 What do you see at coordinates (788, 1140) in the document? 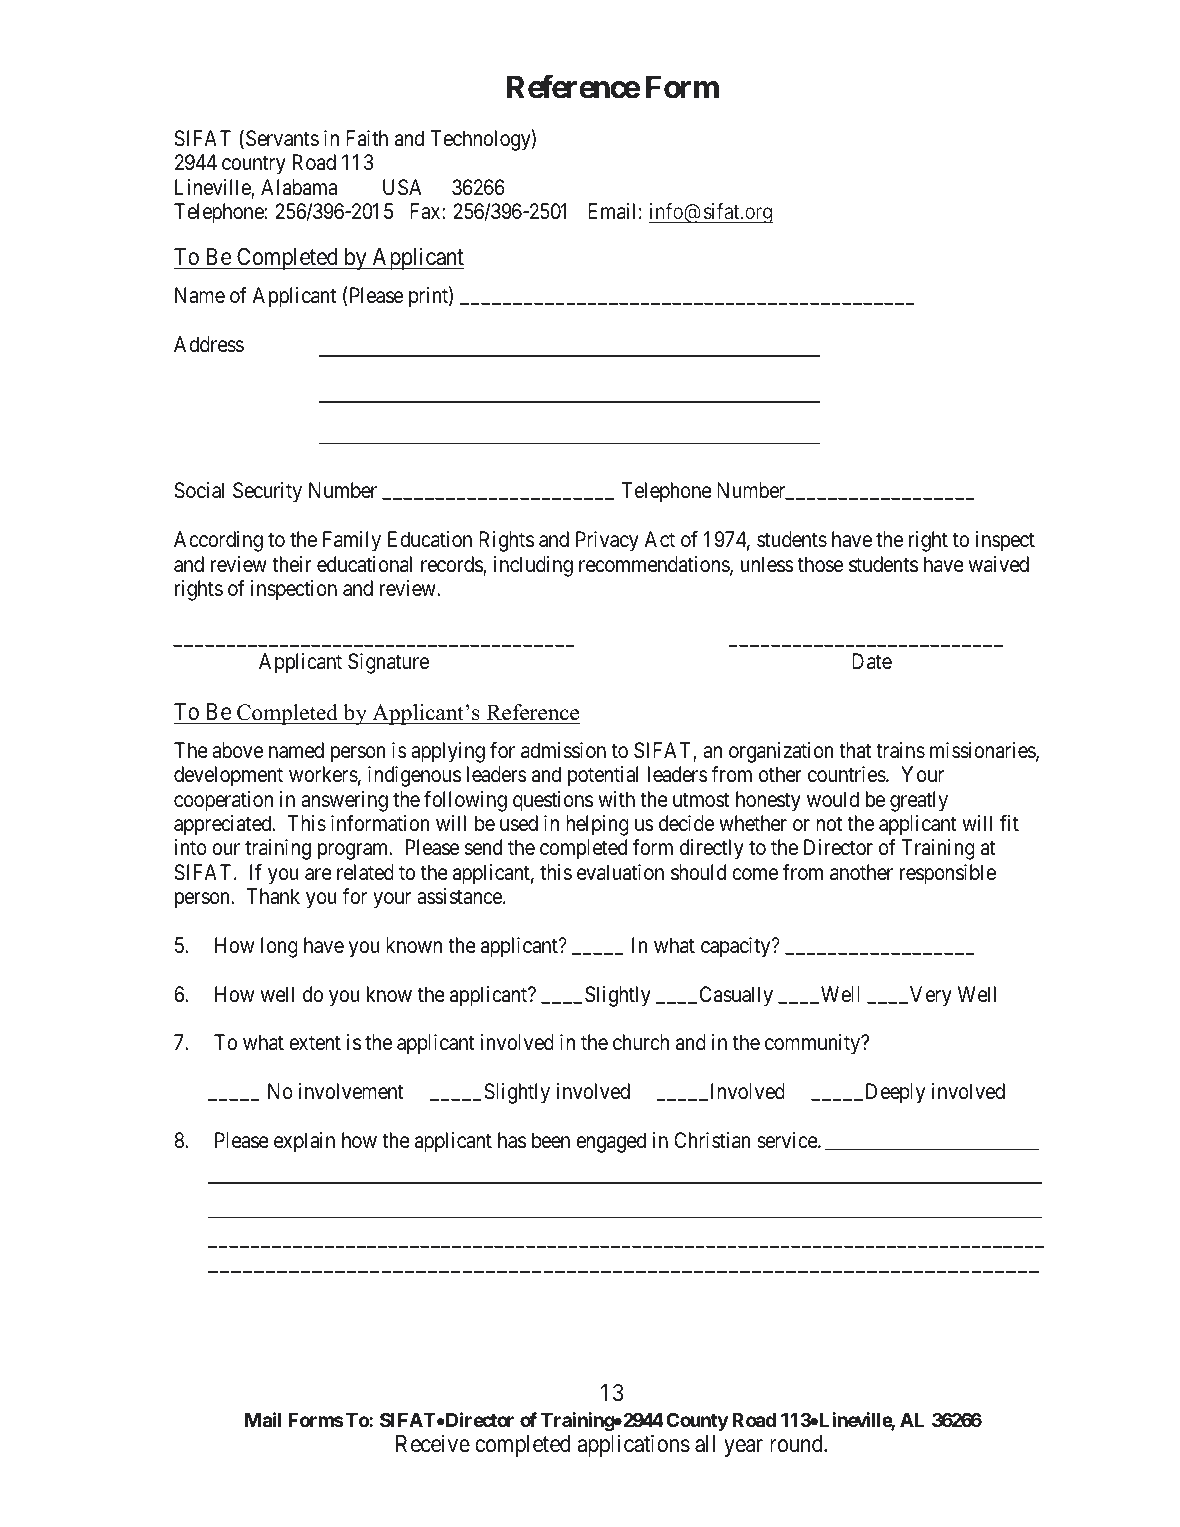
I see `service` at bounding box center [788, 1140].
